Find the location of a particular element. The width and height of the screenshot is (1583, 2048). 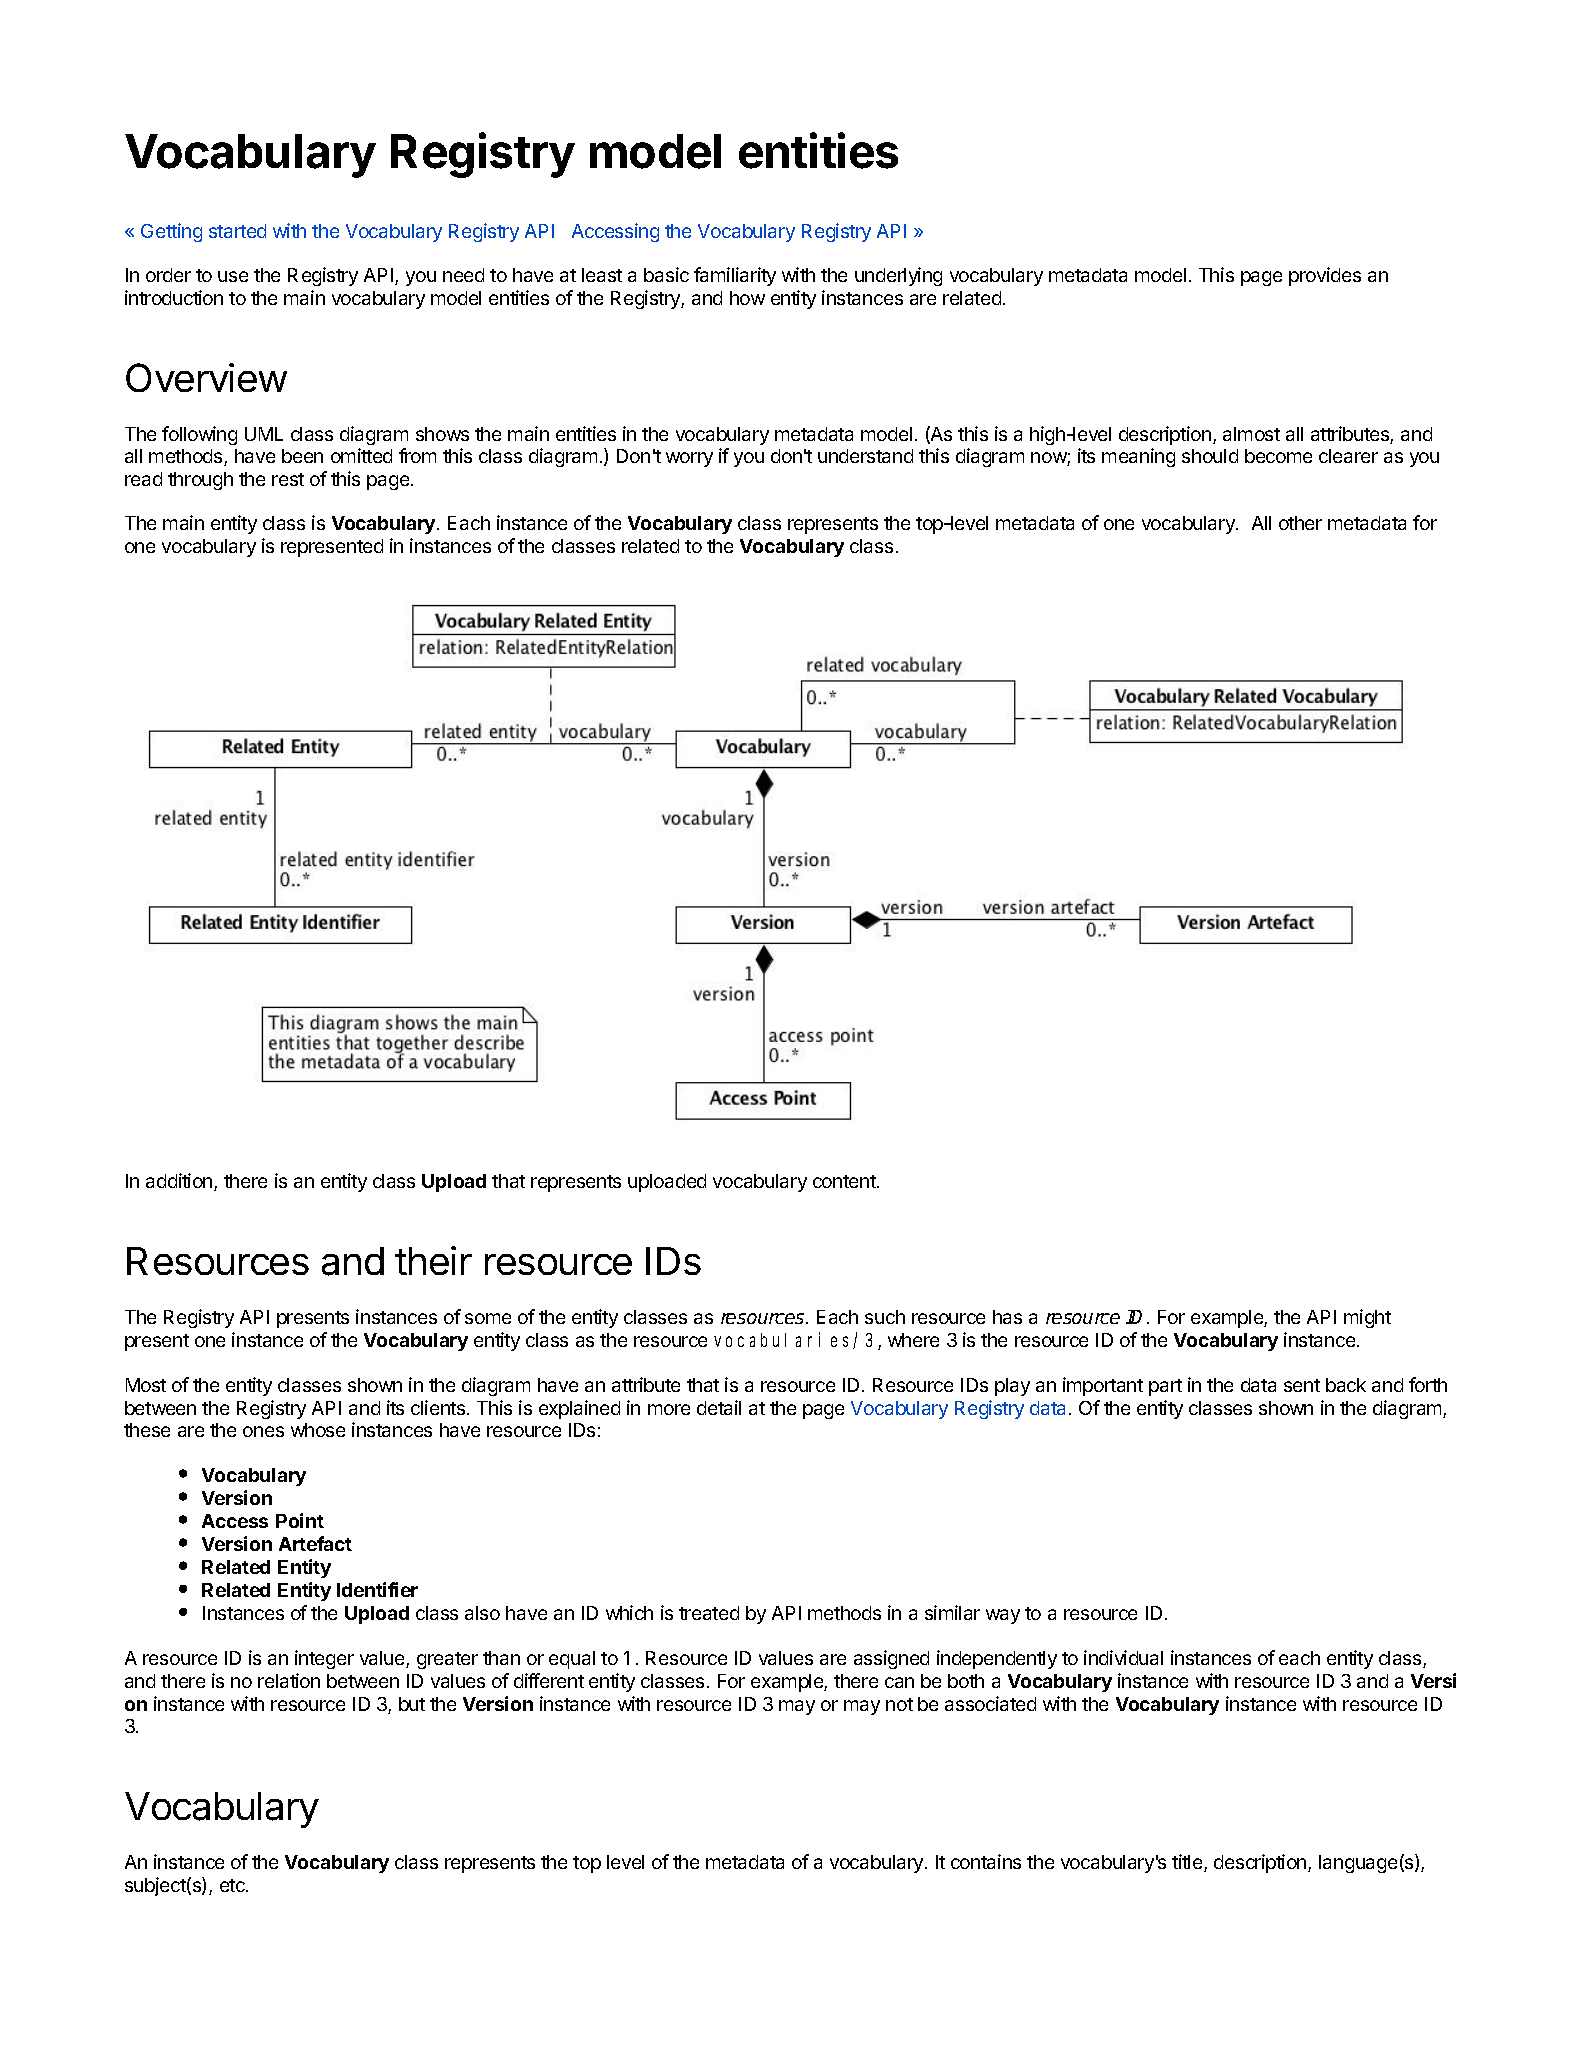

addition is located at coordinates (180, 1182).
